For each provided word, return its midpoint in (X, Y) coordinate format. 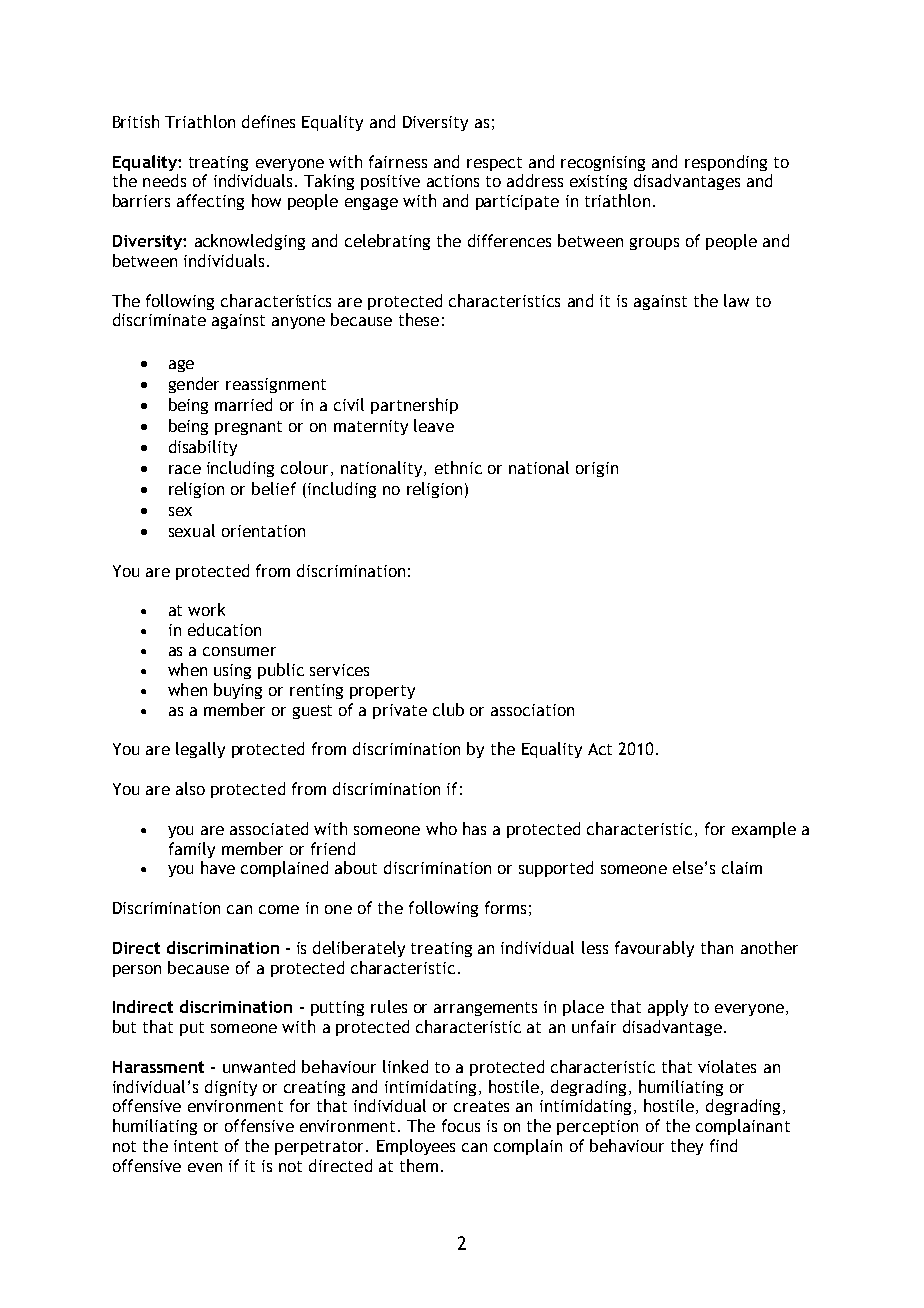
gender (194, 385)
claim (742, 867)
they (687, 1147)
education (224, 629)
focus (461, 1125)
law (736, 300)
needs (164, 180)
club (448, 709)
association (532, 710)
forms (505, 907)
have (218, 867)
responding (726, 163)
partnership (414, 406)
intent (196, 1146)
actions (453, 181)
